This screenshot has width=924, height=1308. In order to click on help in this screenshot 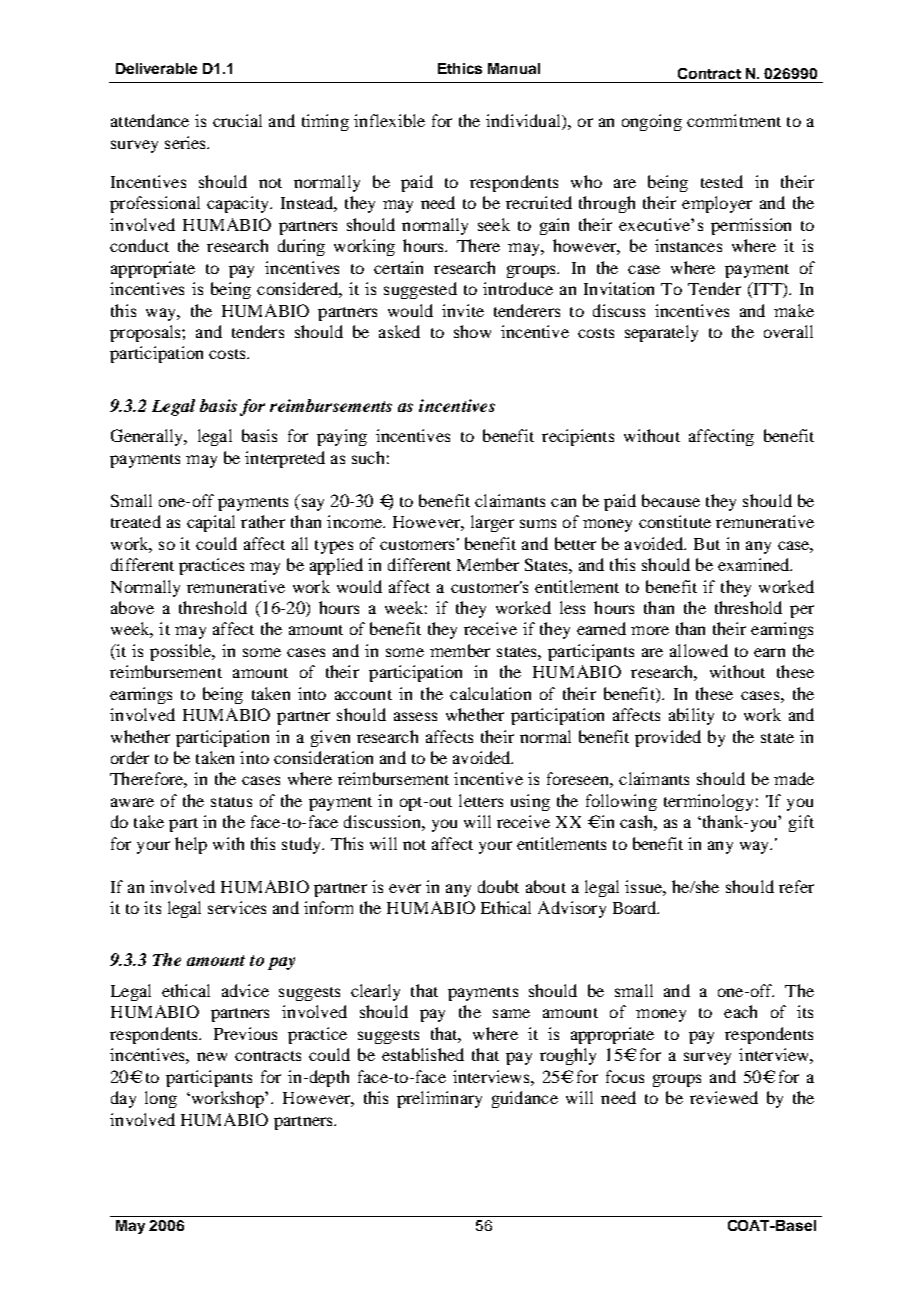, I will do `click(191, 845)`.
